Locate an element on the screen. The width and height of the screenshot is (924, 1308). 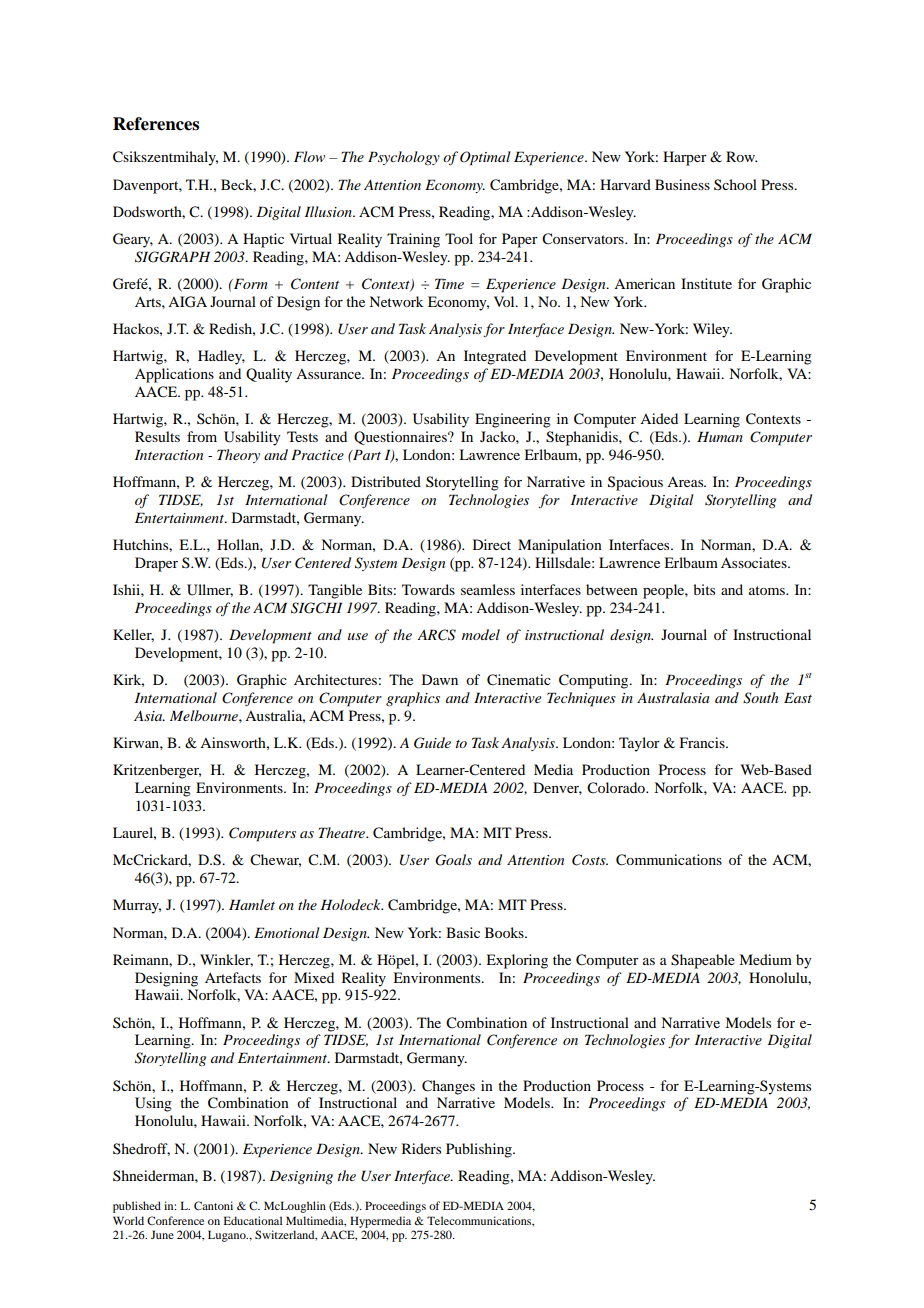
Row is located at coordinates (741, 156).
